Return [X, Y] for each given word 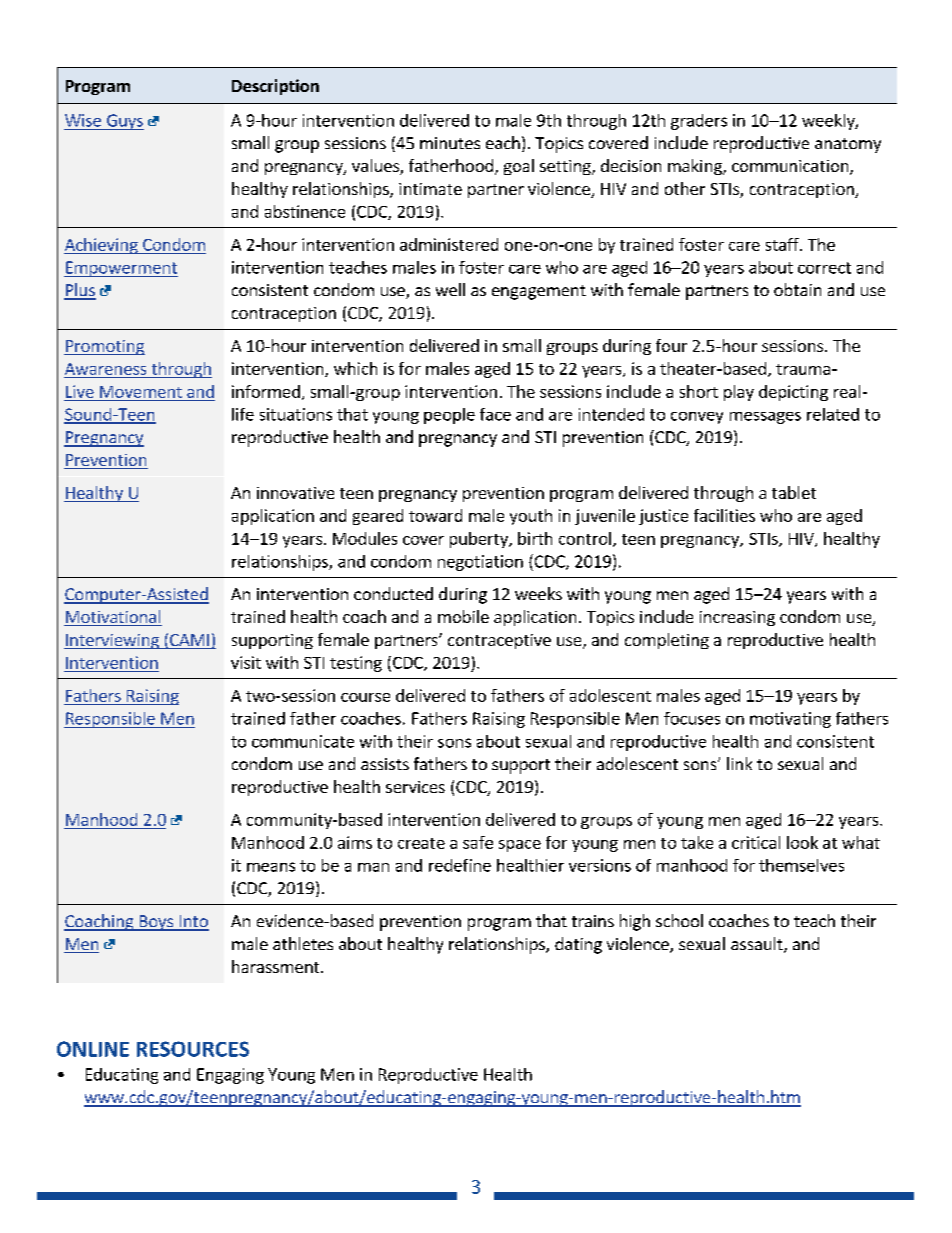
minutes [450, 143]
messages [765, 418]
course [365, 697]
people [449, 416]
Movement [141, 392]
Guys [124, 122]
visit [246, 662]
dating [578, 945]
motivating [790, 720]
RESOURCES [193, 1049]
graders [699, 122]
